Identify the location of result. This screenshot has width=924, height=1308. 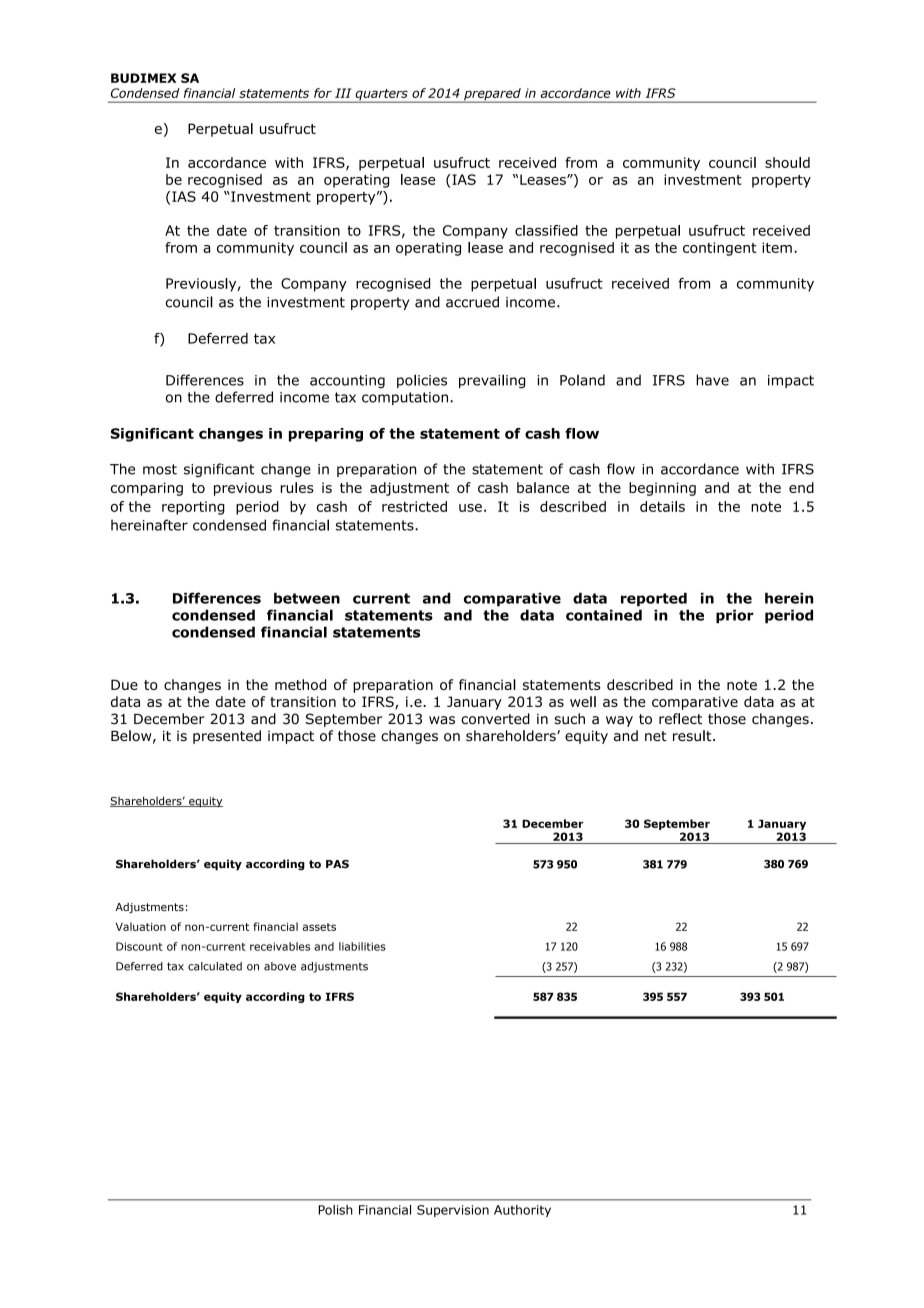
(693, 735).
